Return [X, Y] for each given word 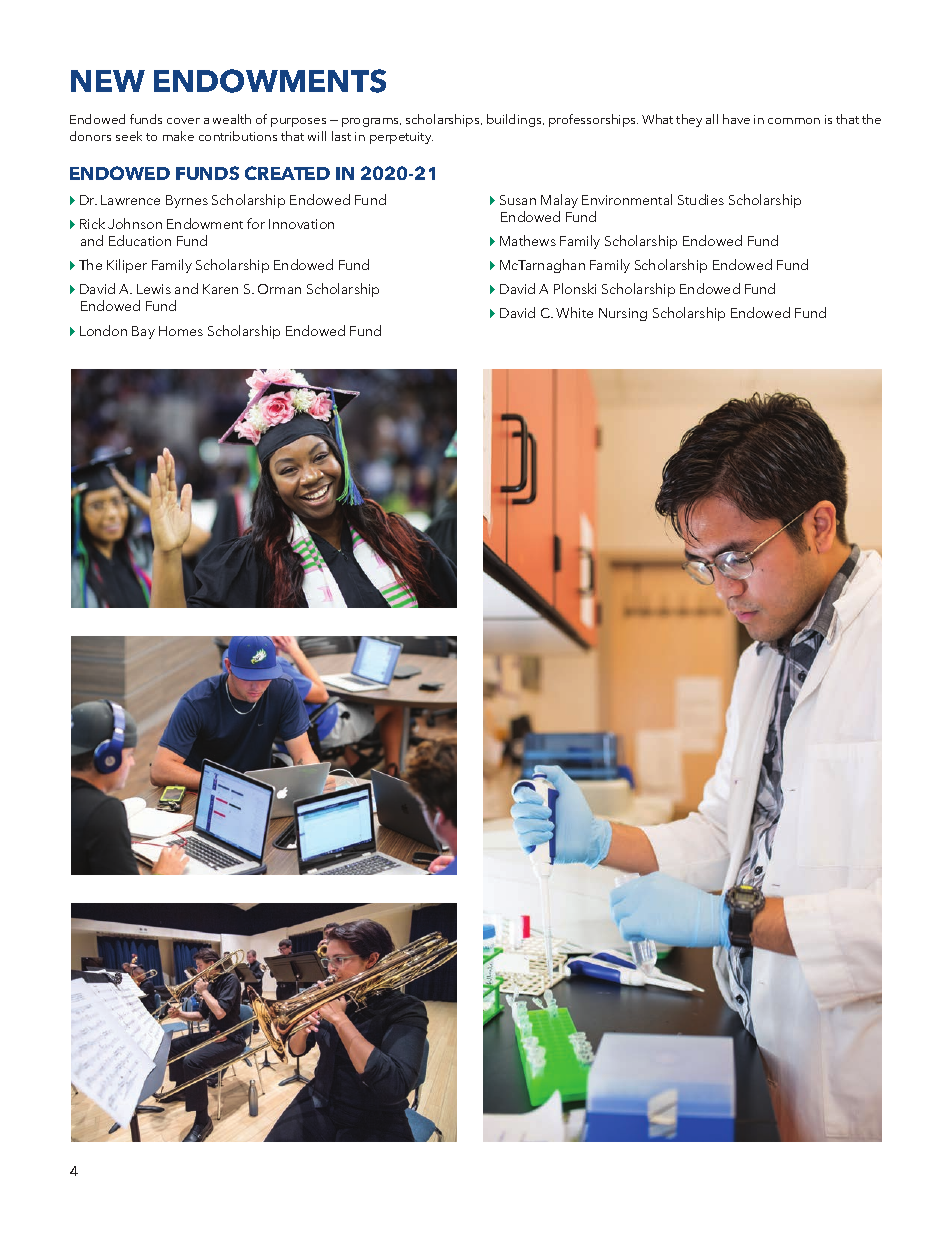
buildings [515, 120]
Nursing [623, 314]
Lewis [154, 289]
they [689, 120]
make [178, 136]
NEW [108, 81]
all [712, 119]
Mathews [528, 240]
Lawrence [130, 200]
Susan [518, 200]
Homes [181, 331]
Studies [701, 199]
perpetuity [401, 138]
